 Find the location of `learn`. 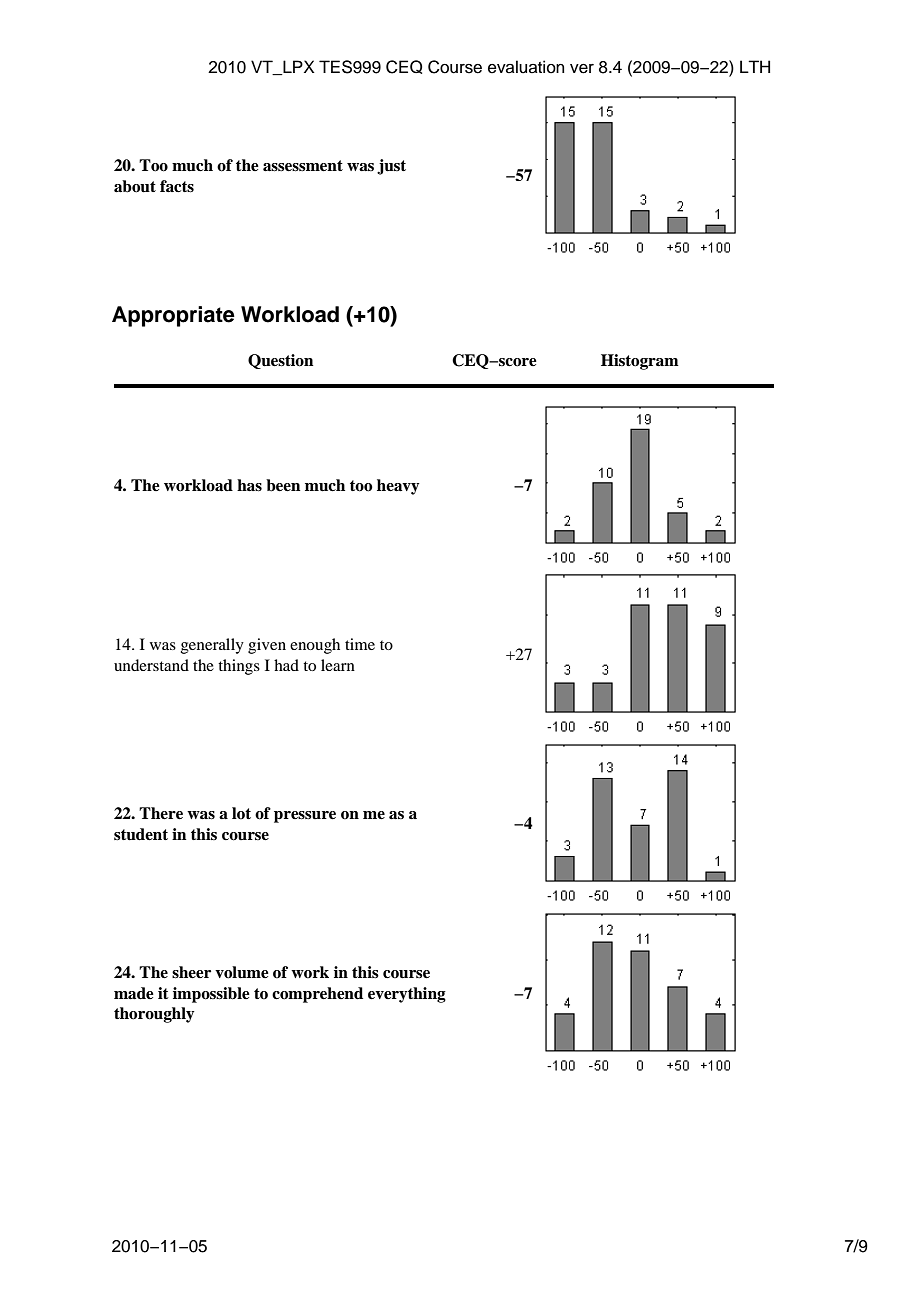

learn is located at coordinates (338, 665).
